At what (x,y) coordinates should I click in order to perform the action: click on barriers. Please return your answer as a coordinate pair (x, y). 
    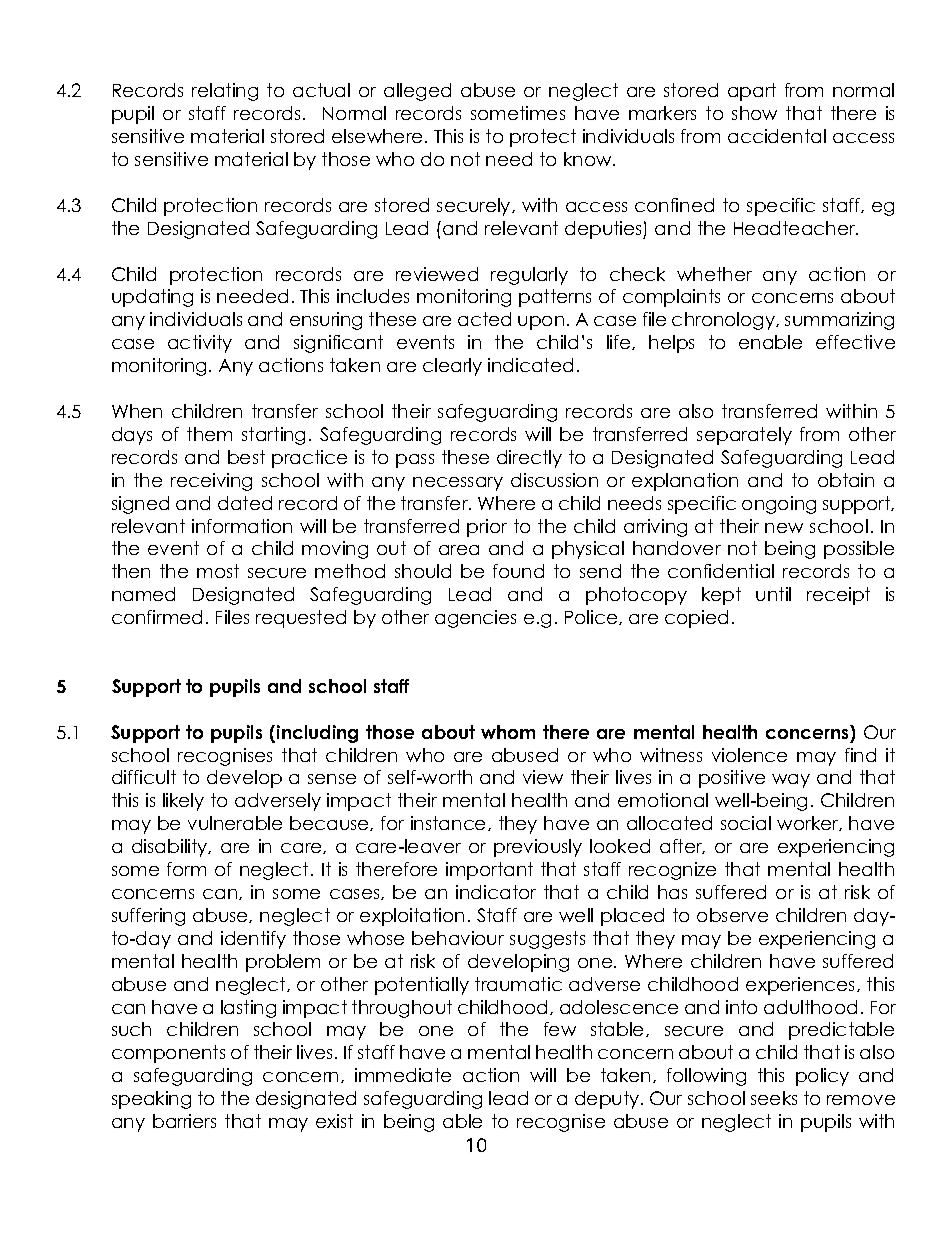
    Looking at the image, I should click on (184, 1121).
